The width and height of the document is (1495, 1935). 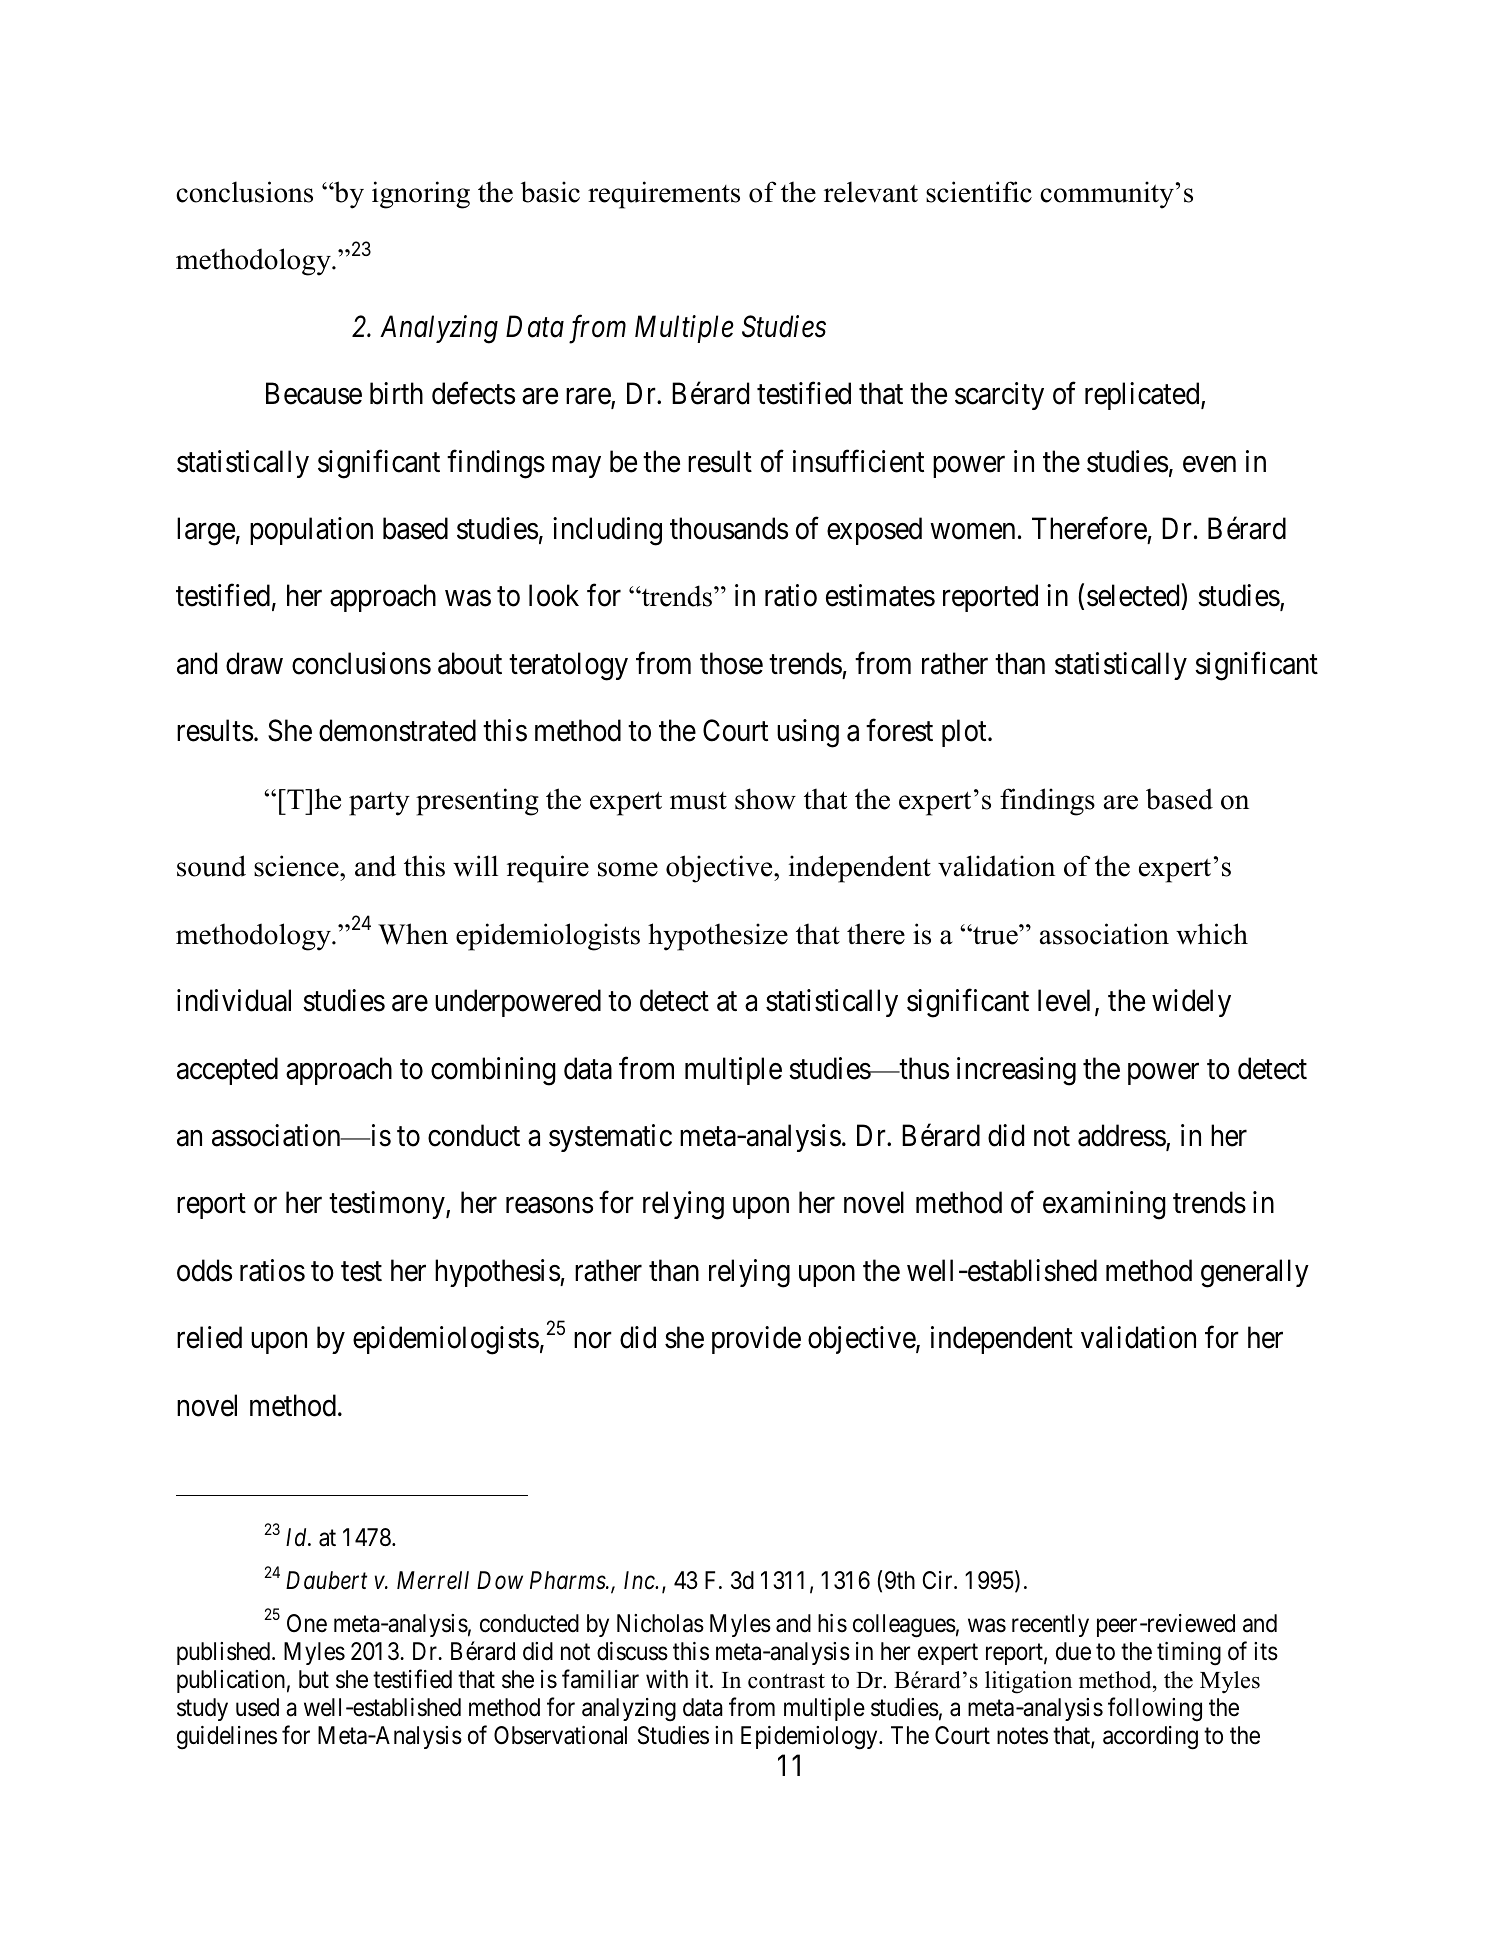 I want to click on widely, so click(x=1191, y=1003).
